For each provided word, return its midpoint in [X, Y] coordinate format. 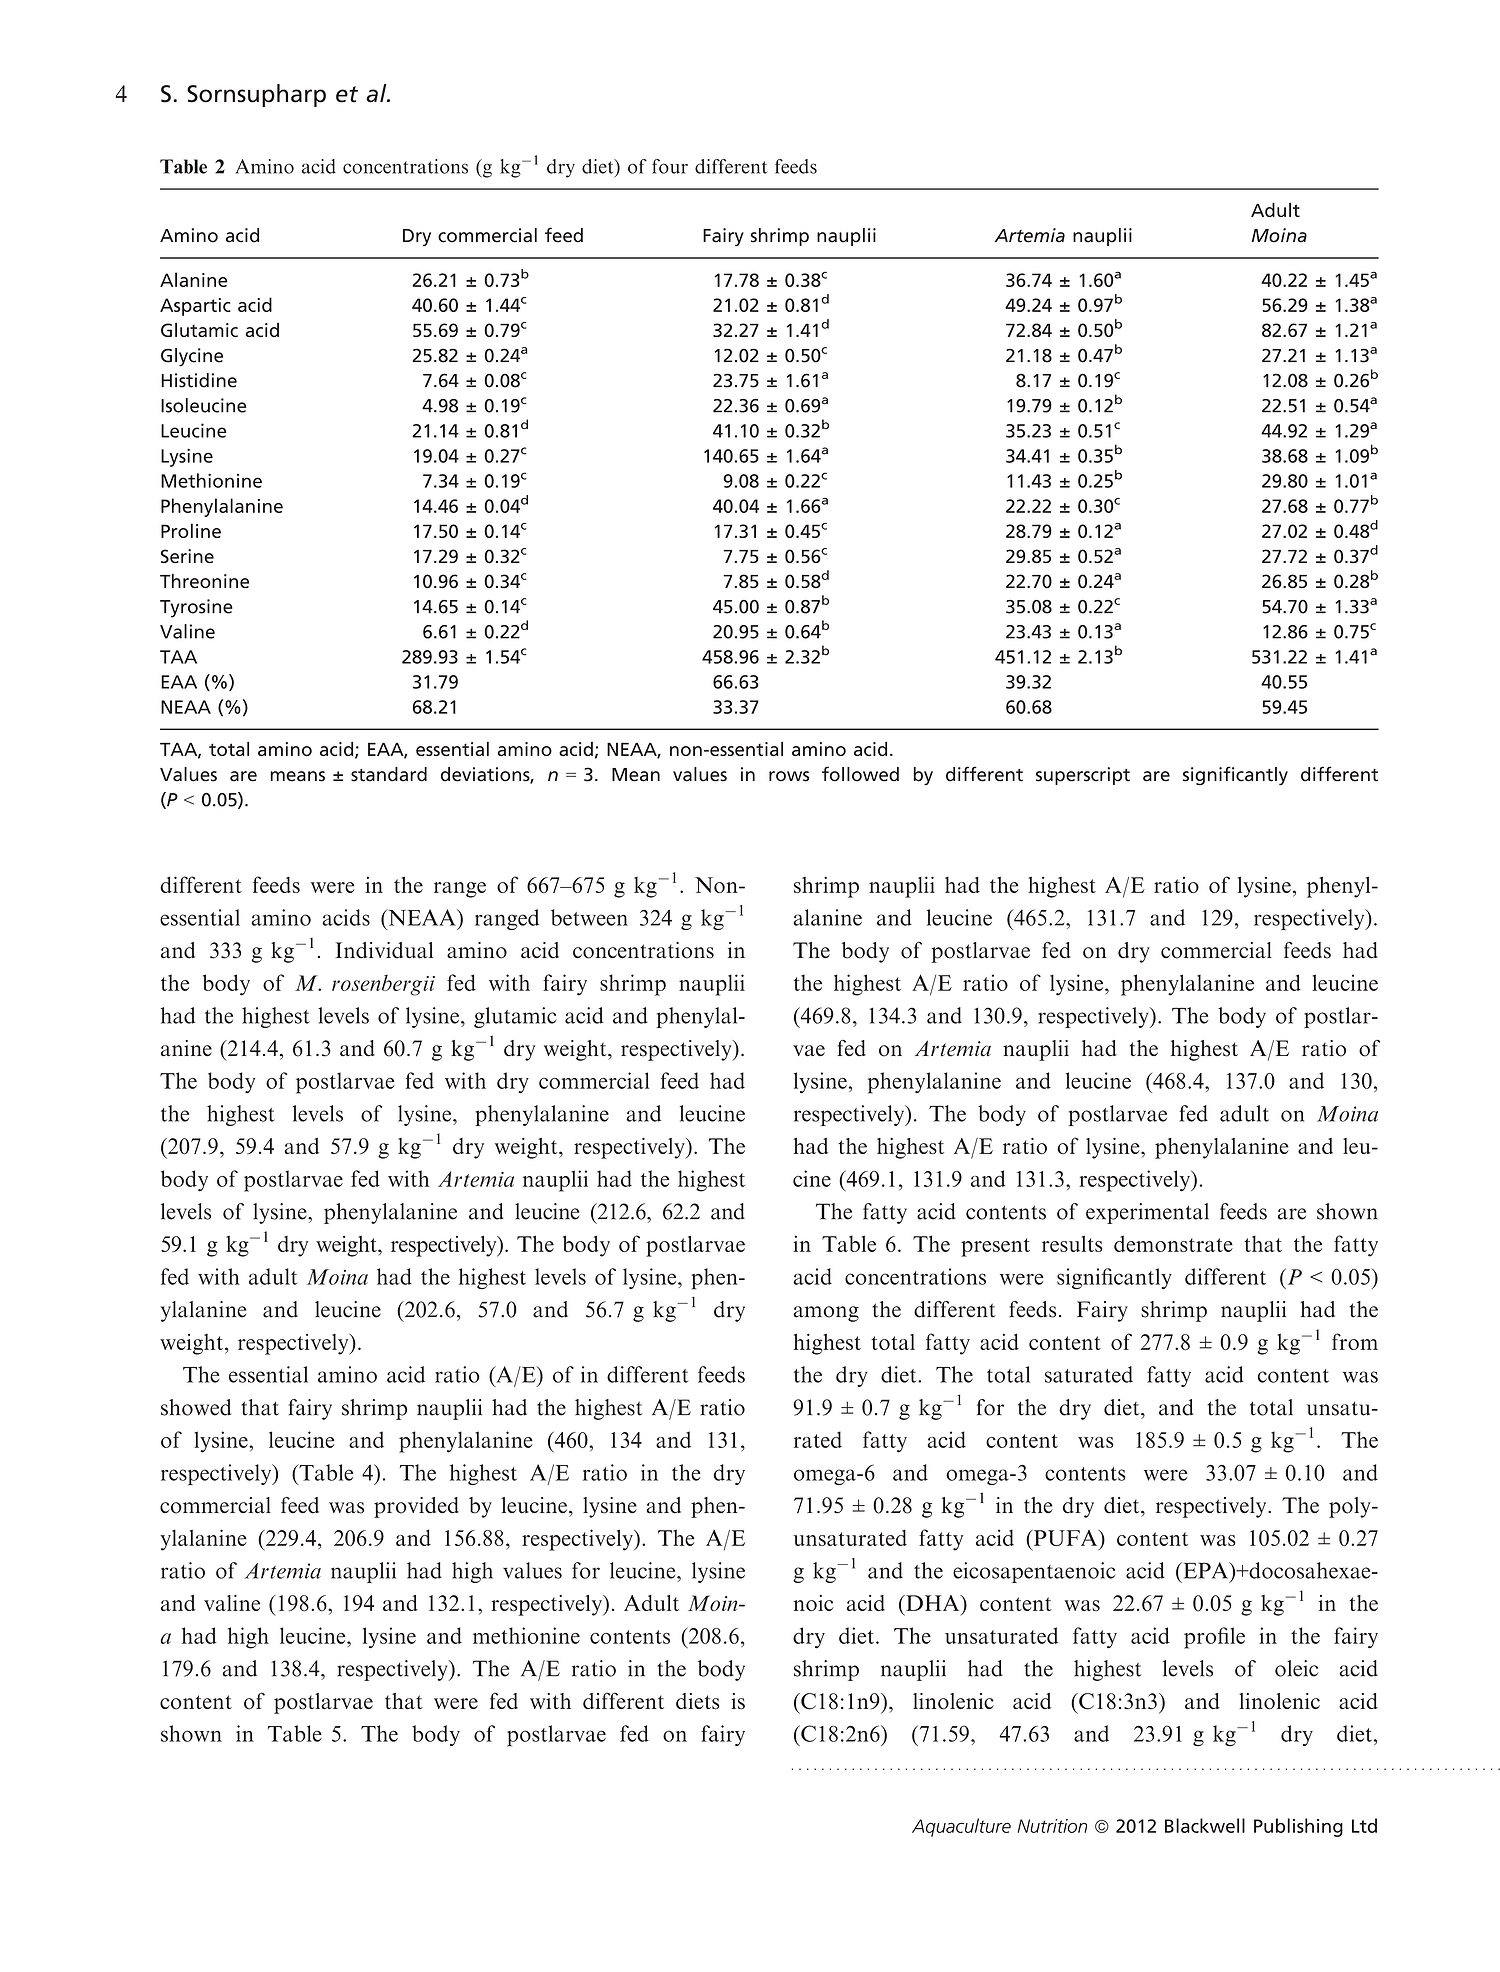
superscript [1083, 776]
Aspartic [195, 307]
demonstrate [1173, 1243]
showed [196, 1407]
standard [389, 774]
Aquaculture [961, 1827]
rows [789, 776]
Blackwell [1205, 1825]
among [826, 1314]
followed [860, 774]
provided [416, 1507]
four [670, 166]
